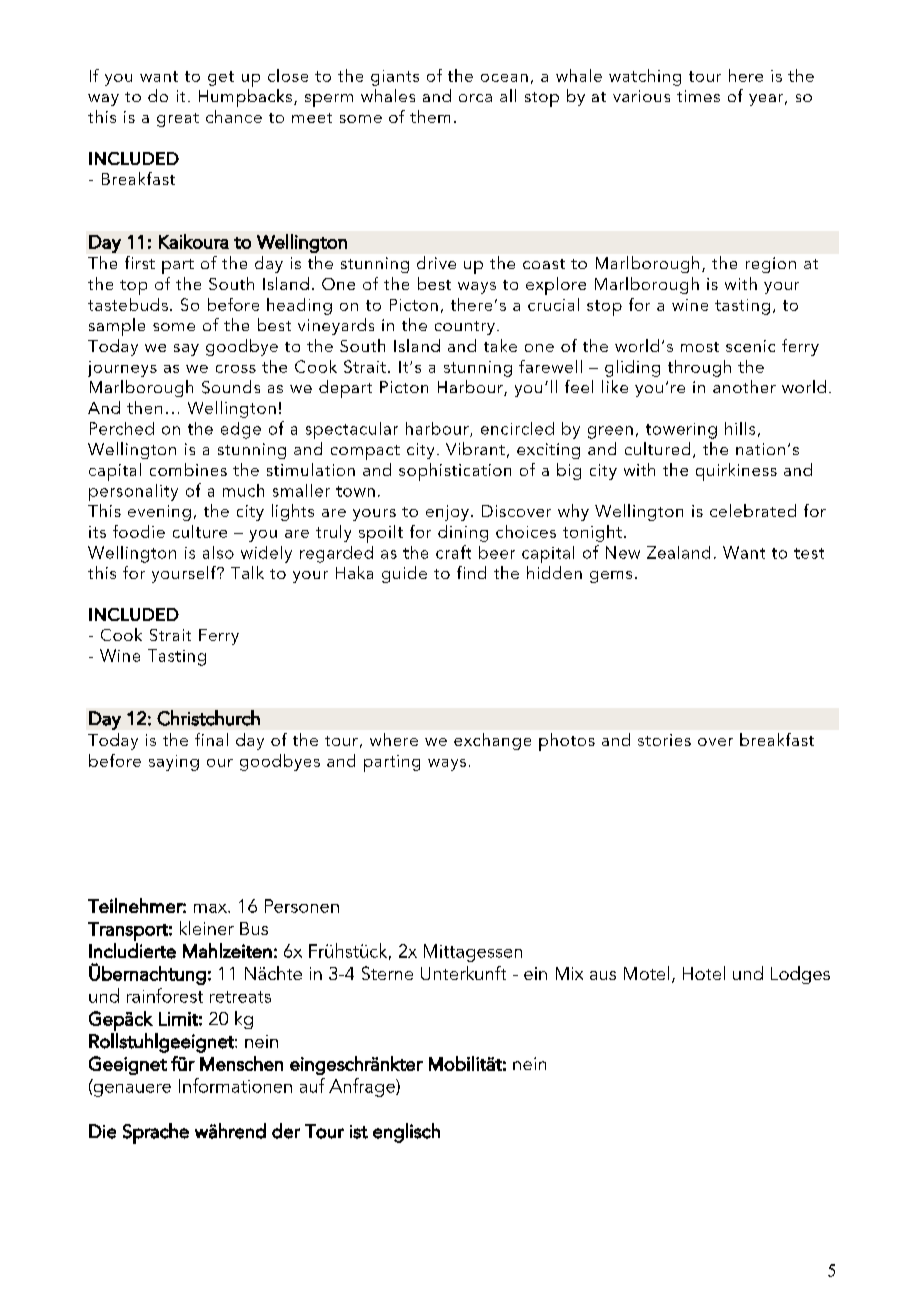  I want to click on Talk, so click(247, 572).
